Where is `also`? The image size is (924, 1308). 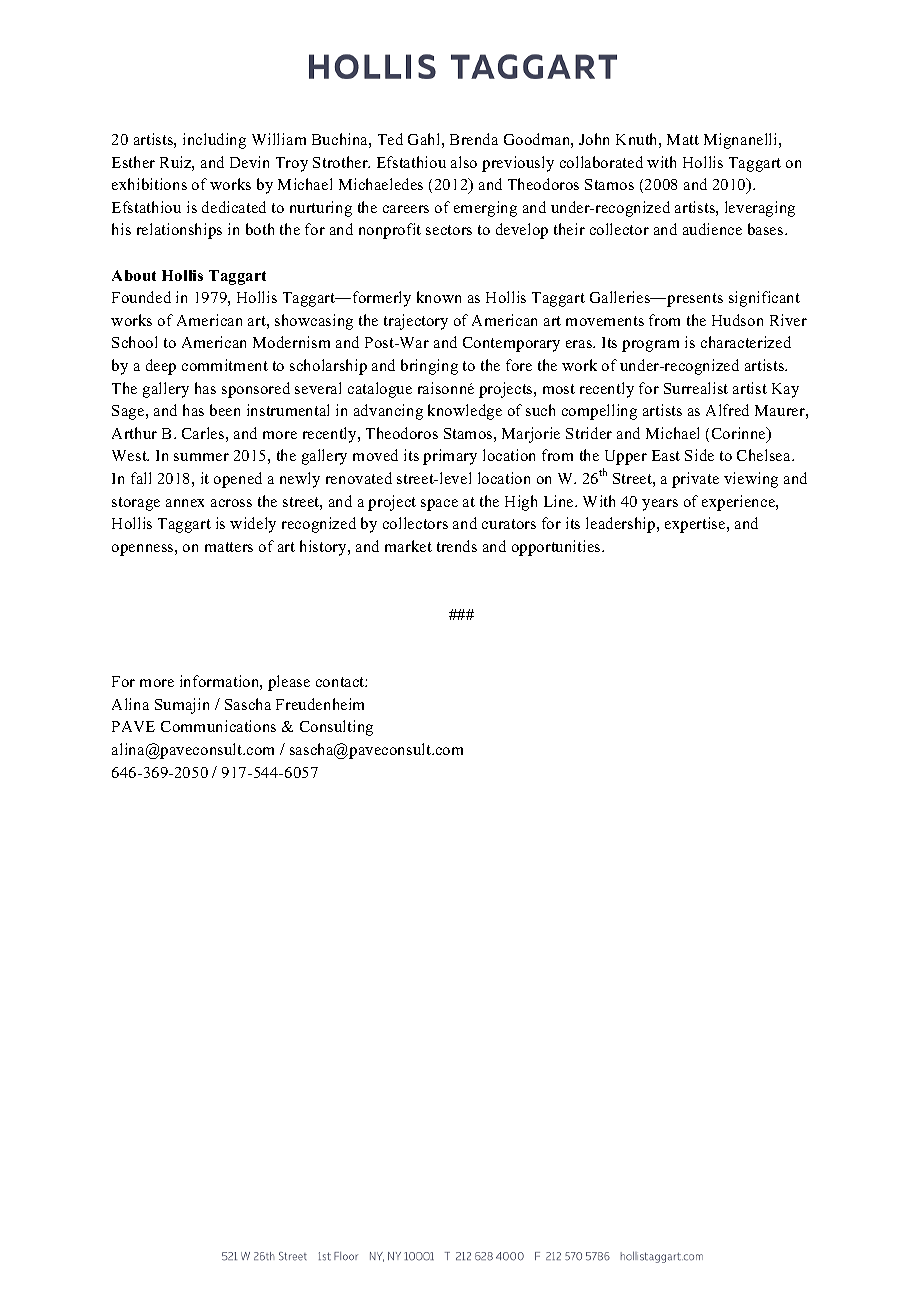 also is located at coordinates (464, 162).
